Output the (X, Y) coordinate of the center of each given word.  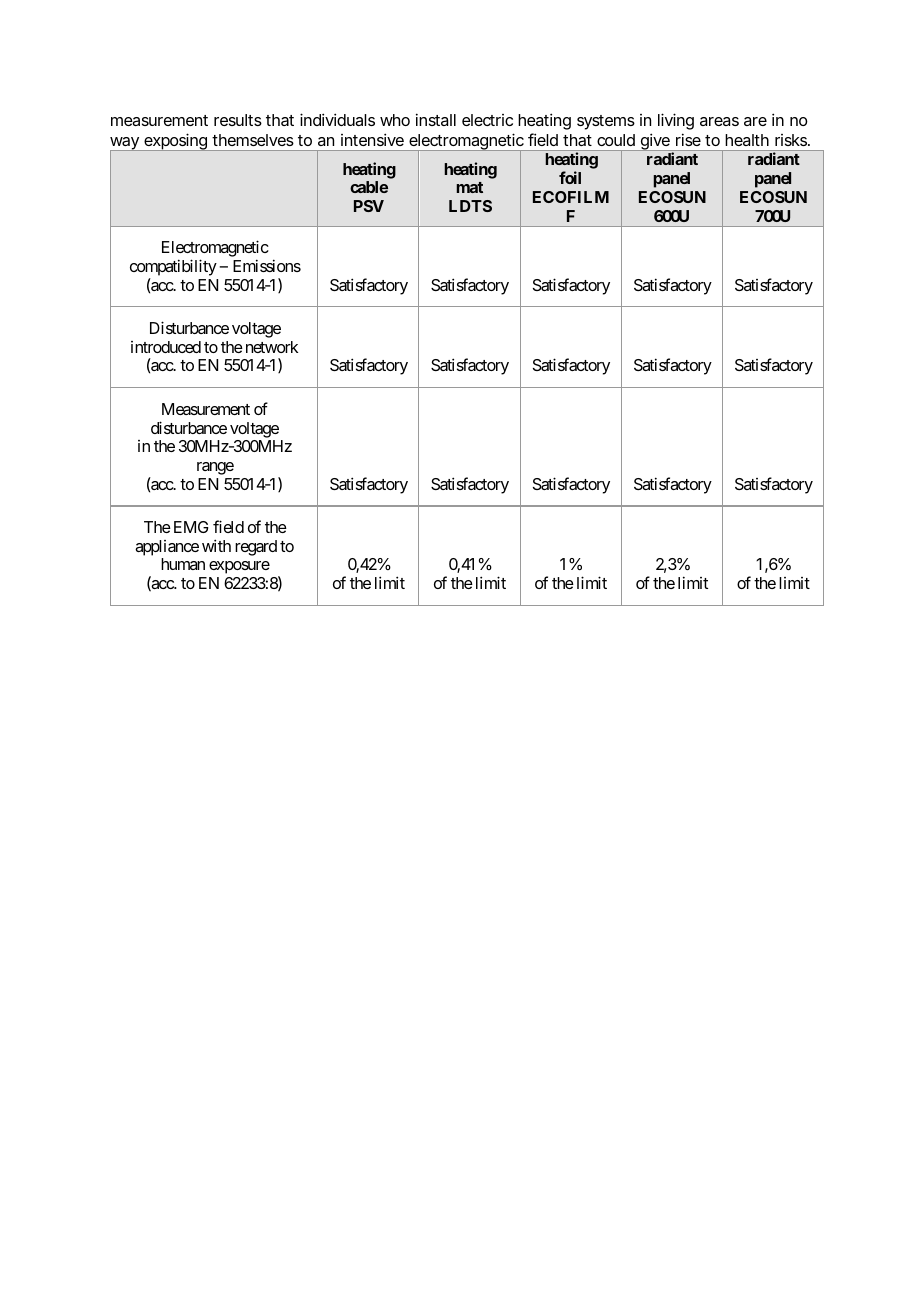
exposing (175, 142)
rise (688, 139)
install (436, 119)
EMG (191, 527)
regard (256, 548)
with (216, 545)
